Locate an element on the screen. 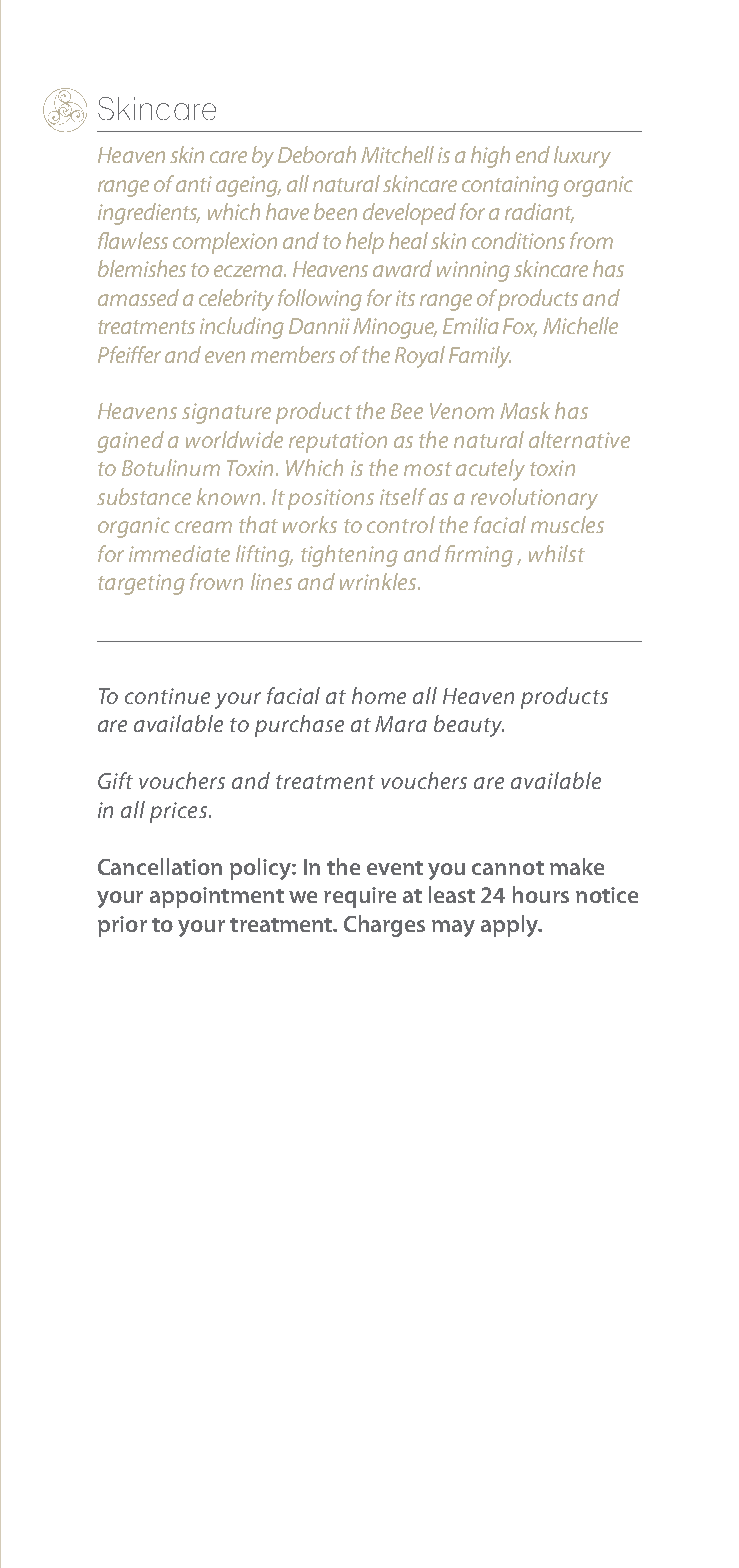 This screenshot has height=1568, width=739. whilst is located at coordinates (557, 553).
